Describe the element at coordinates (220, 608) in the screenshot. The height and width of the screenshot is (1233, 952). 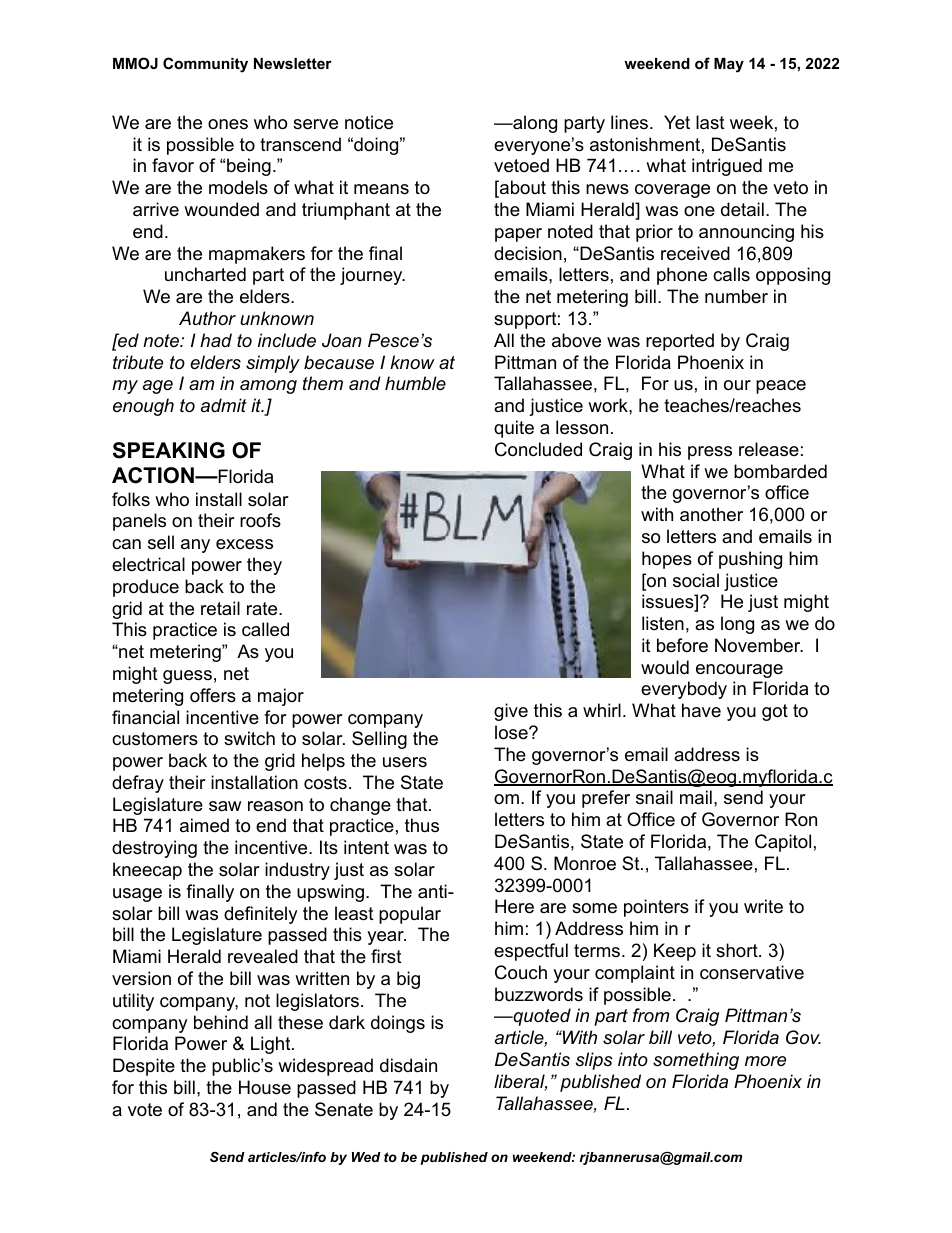
I see `retail` at that location.
